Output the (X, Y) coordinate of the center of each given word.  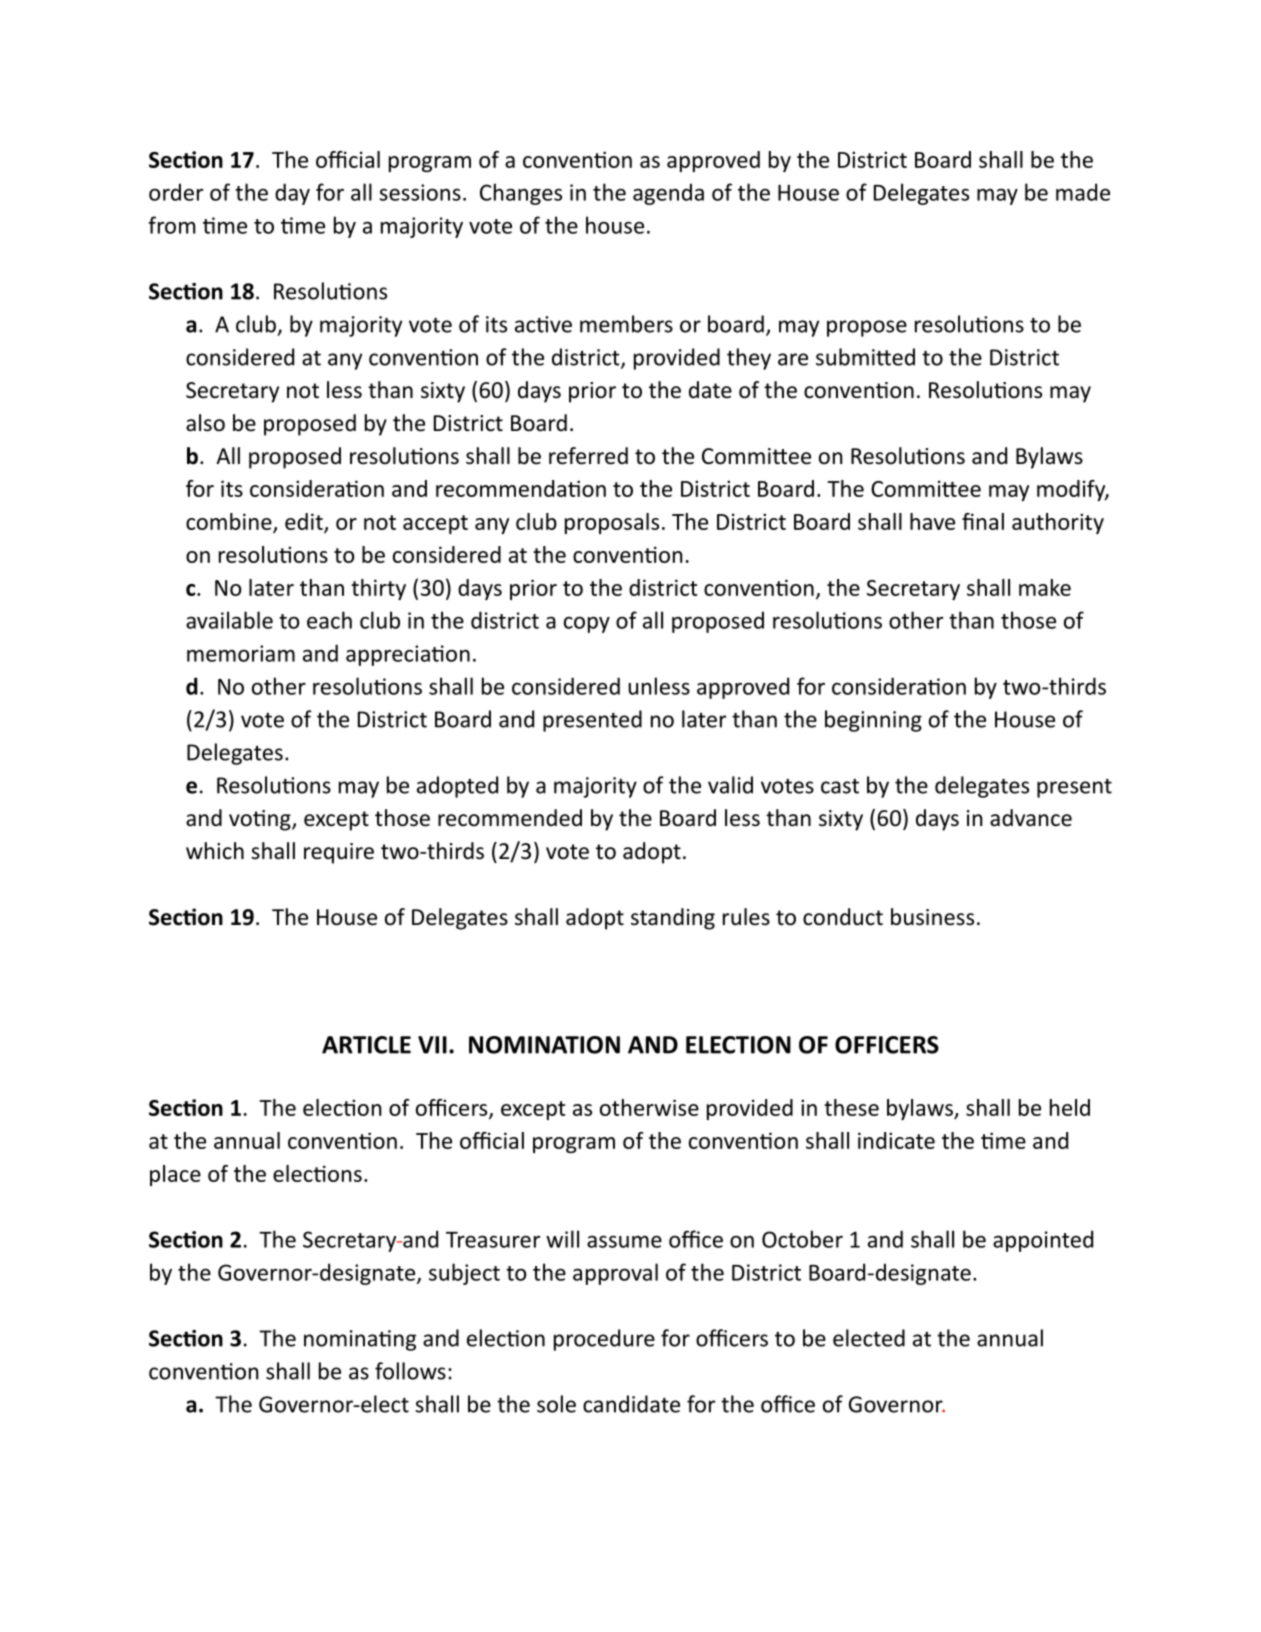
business (932, 917)
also (205, 423)
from (172, 225)
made (1083, 192)
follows (410, 1371)
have (932, 521)
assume (624, 1241)
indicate (896, 1140)
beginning (873, 721)
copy (587, 624)
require (339, 853)
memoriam (241, 653)
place (175, 1175)
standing (673, 919)
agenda (668, 194)
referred (588, 456)
